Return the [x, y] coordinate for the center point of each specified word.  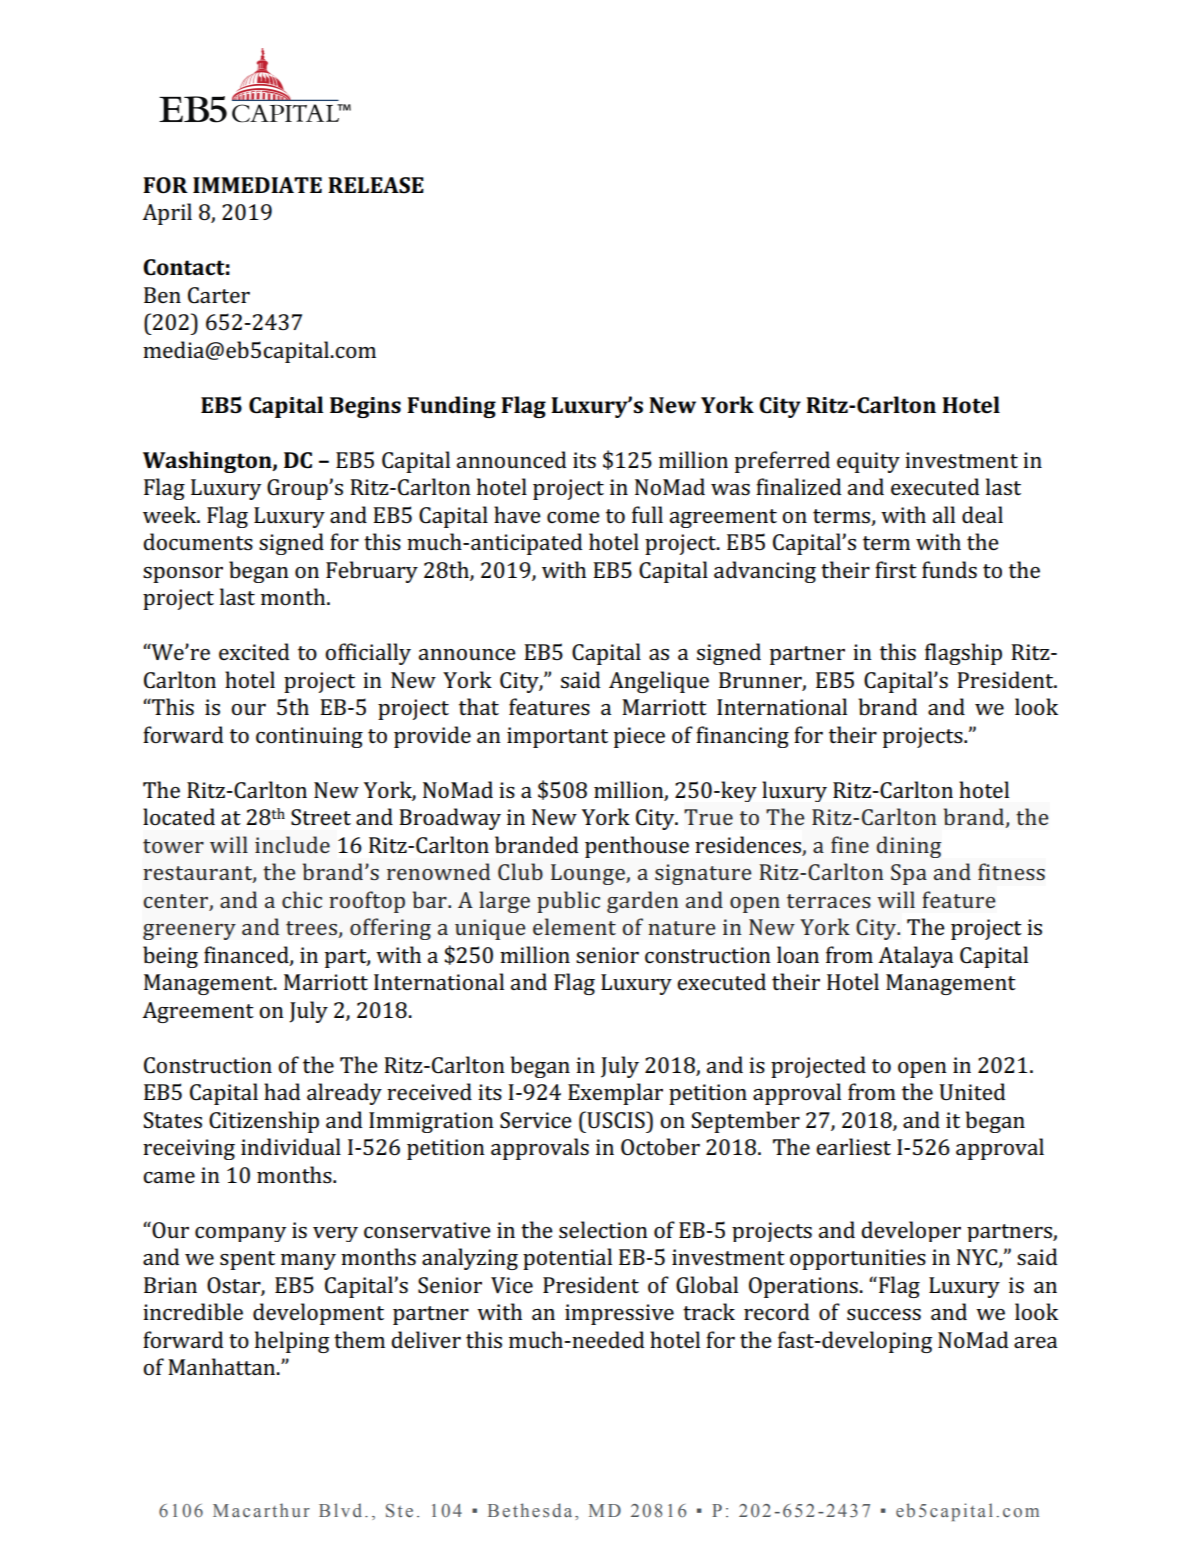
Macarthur [261, 1510]
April [167, 214]
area [1035, 1342]
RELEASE [376, 185]
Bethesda [530, 1510]
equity [868, 462]
